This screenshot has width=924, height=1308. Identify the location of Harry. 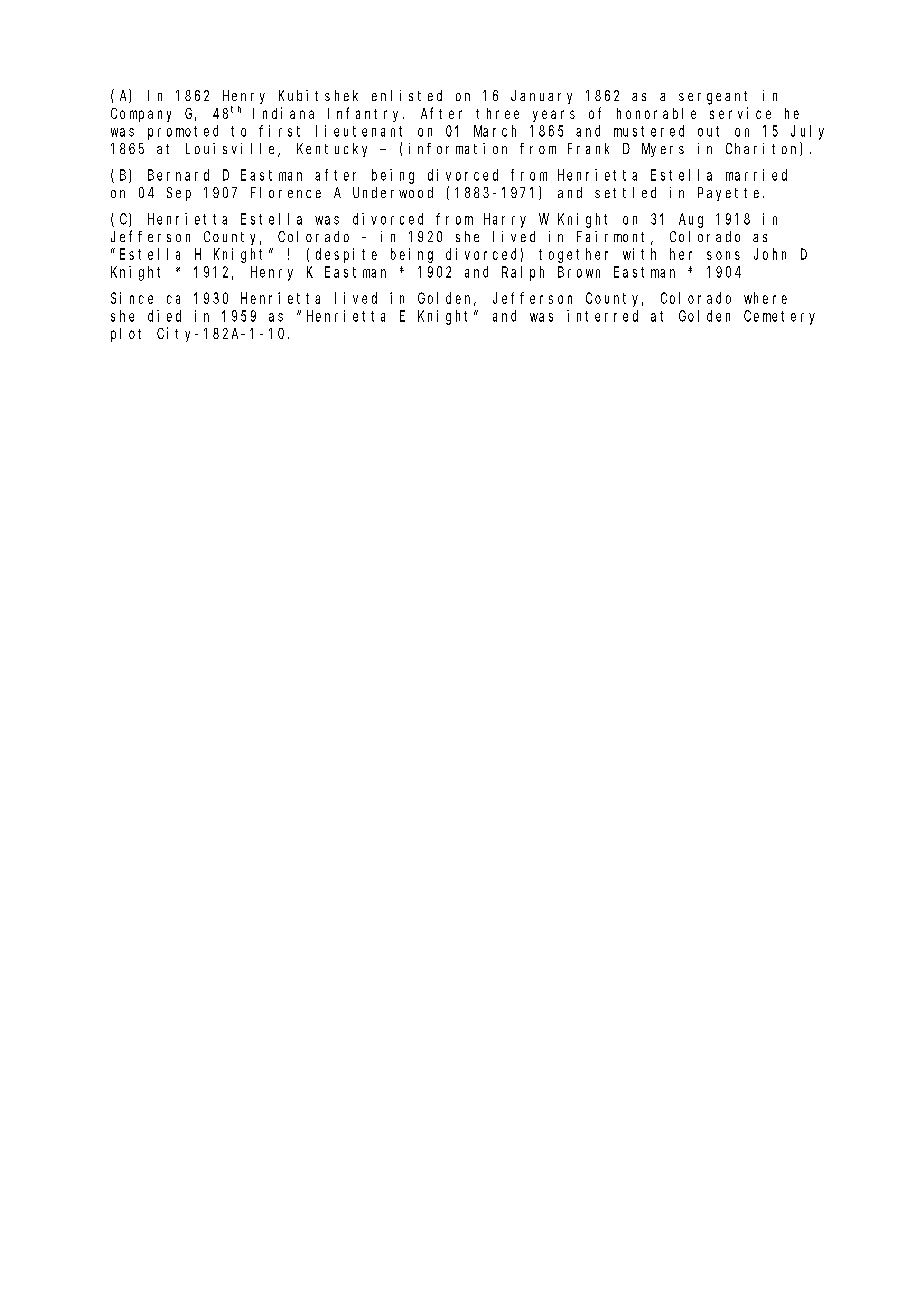
(505, 220).
